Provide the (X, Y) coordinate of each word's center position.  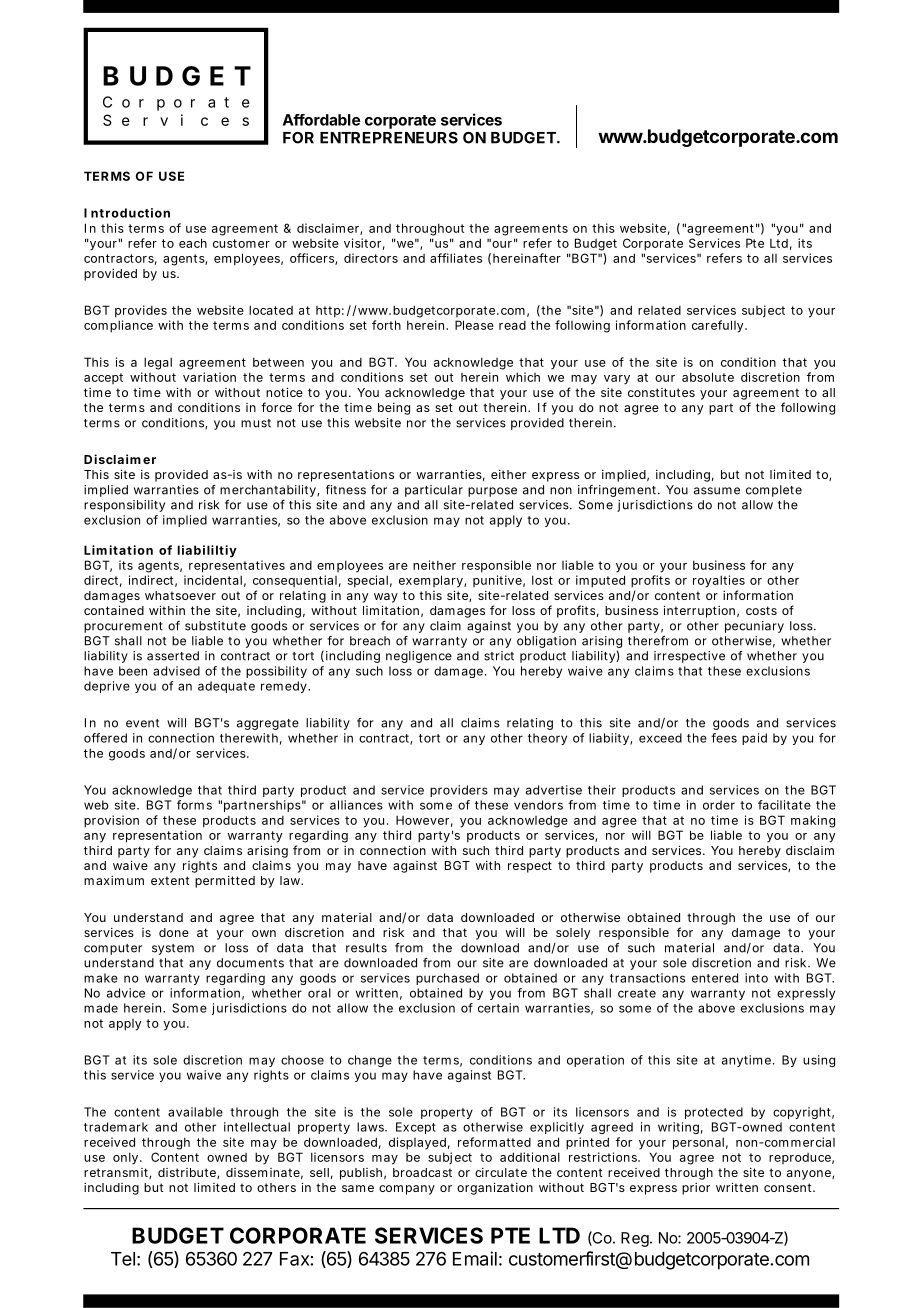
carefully (719, 326)
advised (176, 671)
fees (724, 738)
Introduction (127, 213)
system (173, 949)
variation (209, 377)
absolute (708, 377)
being (394, 409)
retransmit (117, 1173)
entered (715, 978)
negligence (419, 657)
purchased (447, 979)
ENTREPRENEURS (389, 138)
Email (475, 1258)
